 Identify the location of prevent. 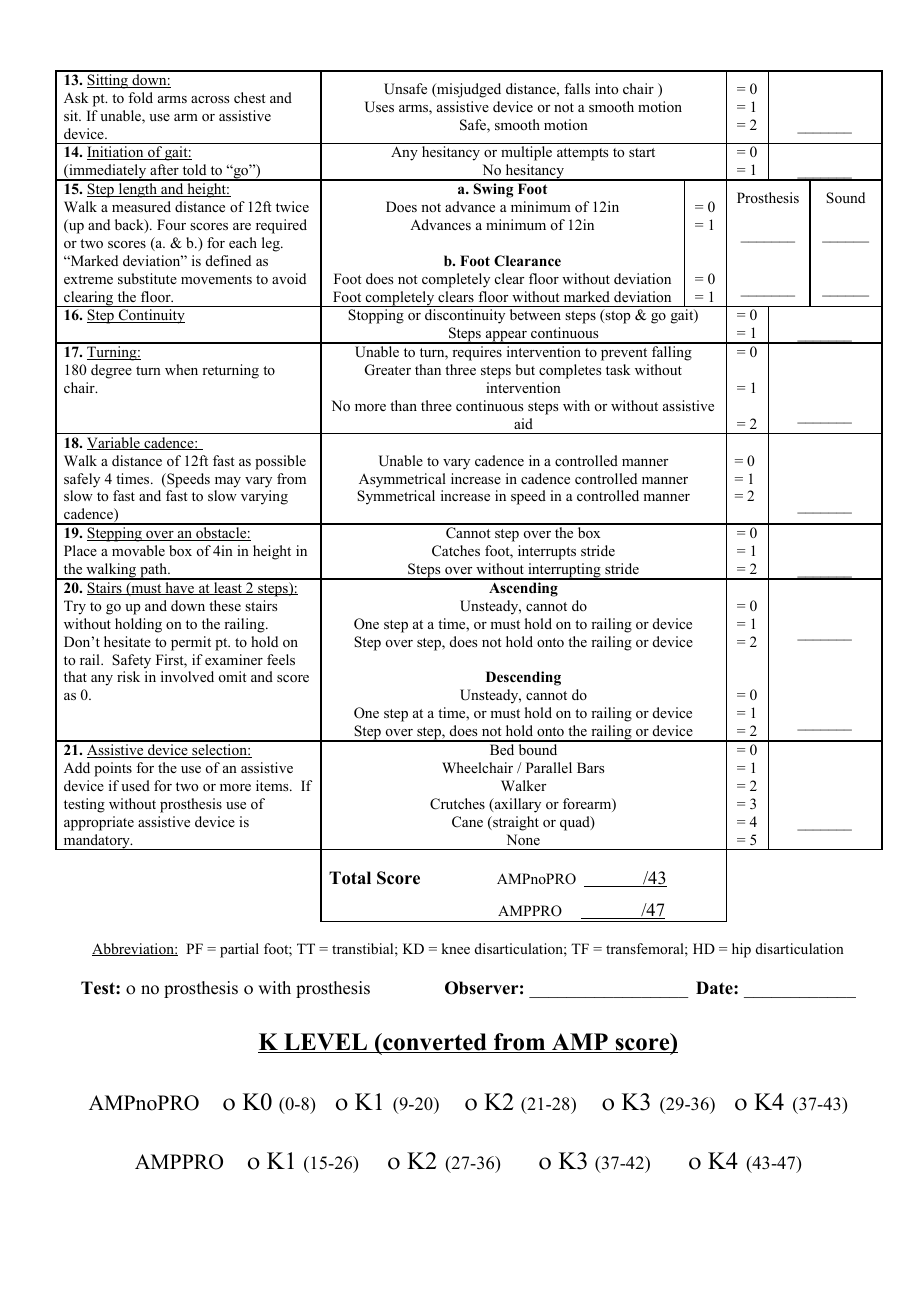
(624, 354).
